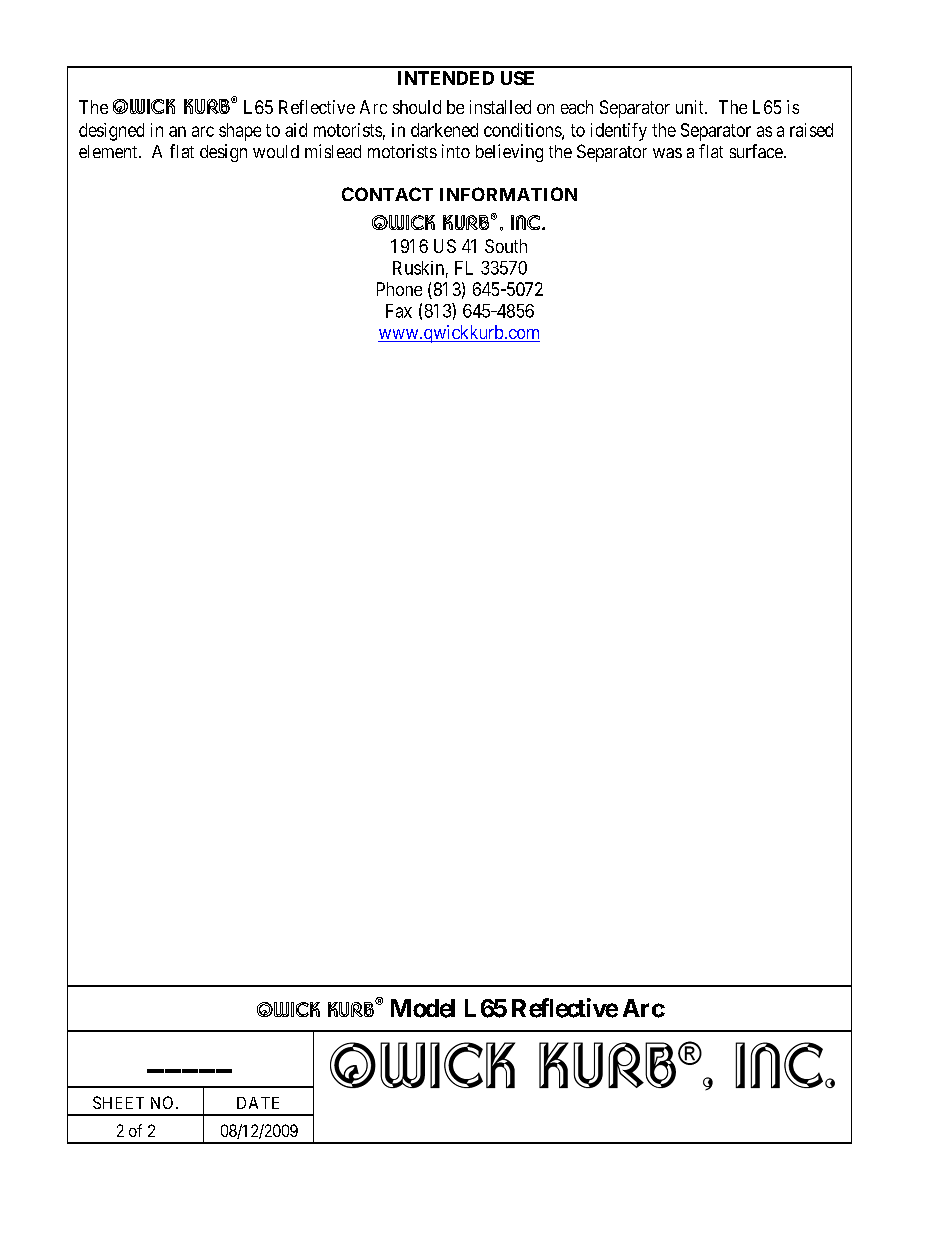 Image resolution: width=952 pixels, height=1233 pixels. Describe the element at coordinates (508, 194) in the image. I see `INFORMATION` at that location.
